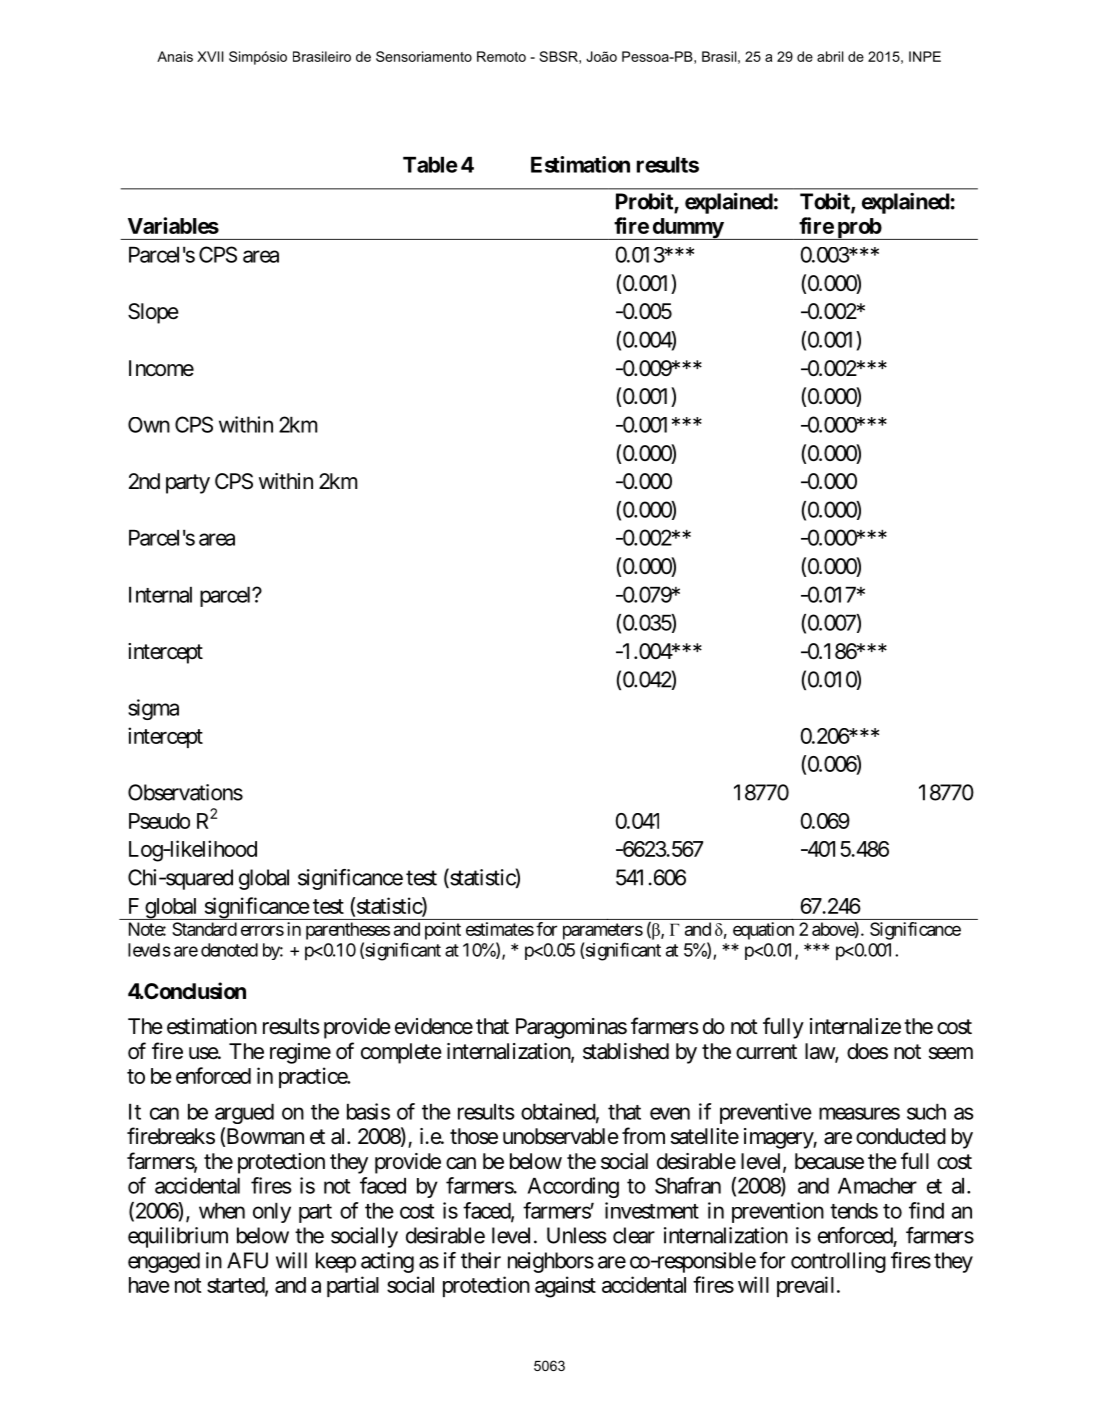 This screenshot has width=1099, height=1423. Describe the element at coordinates (204, 929) in the screenshot. I see `Standard` at that location.
